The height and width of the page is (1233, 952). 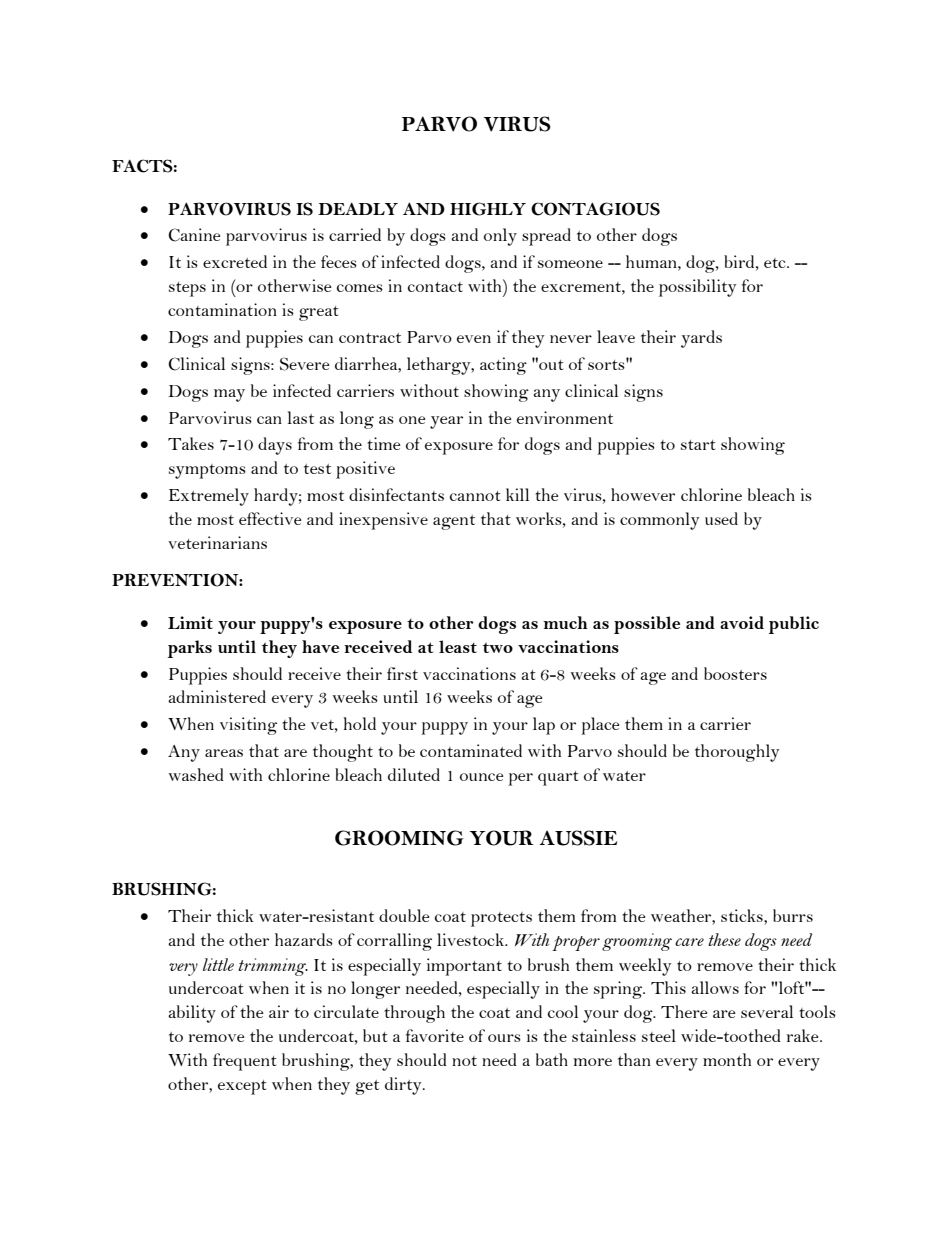 What do you see at coordinates (793, 915) in the page?
I see `burrs` at bounding box center [793, 915].
